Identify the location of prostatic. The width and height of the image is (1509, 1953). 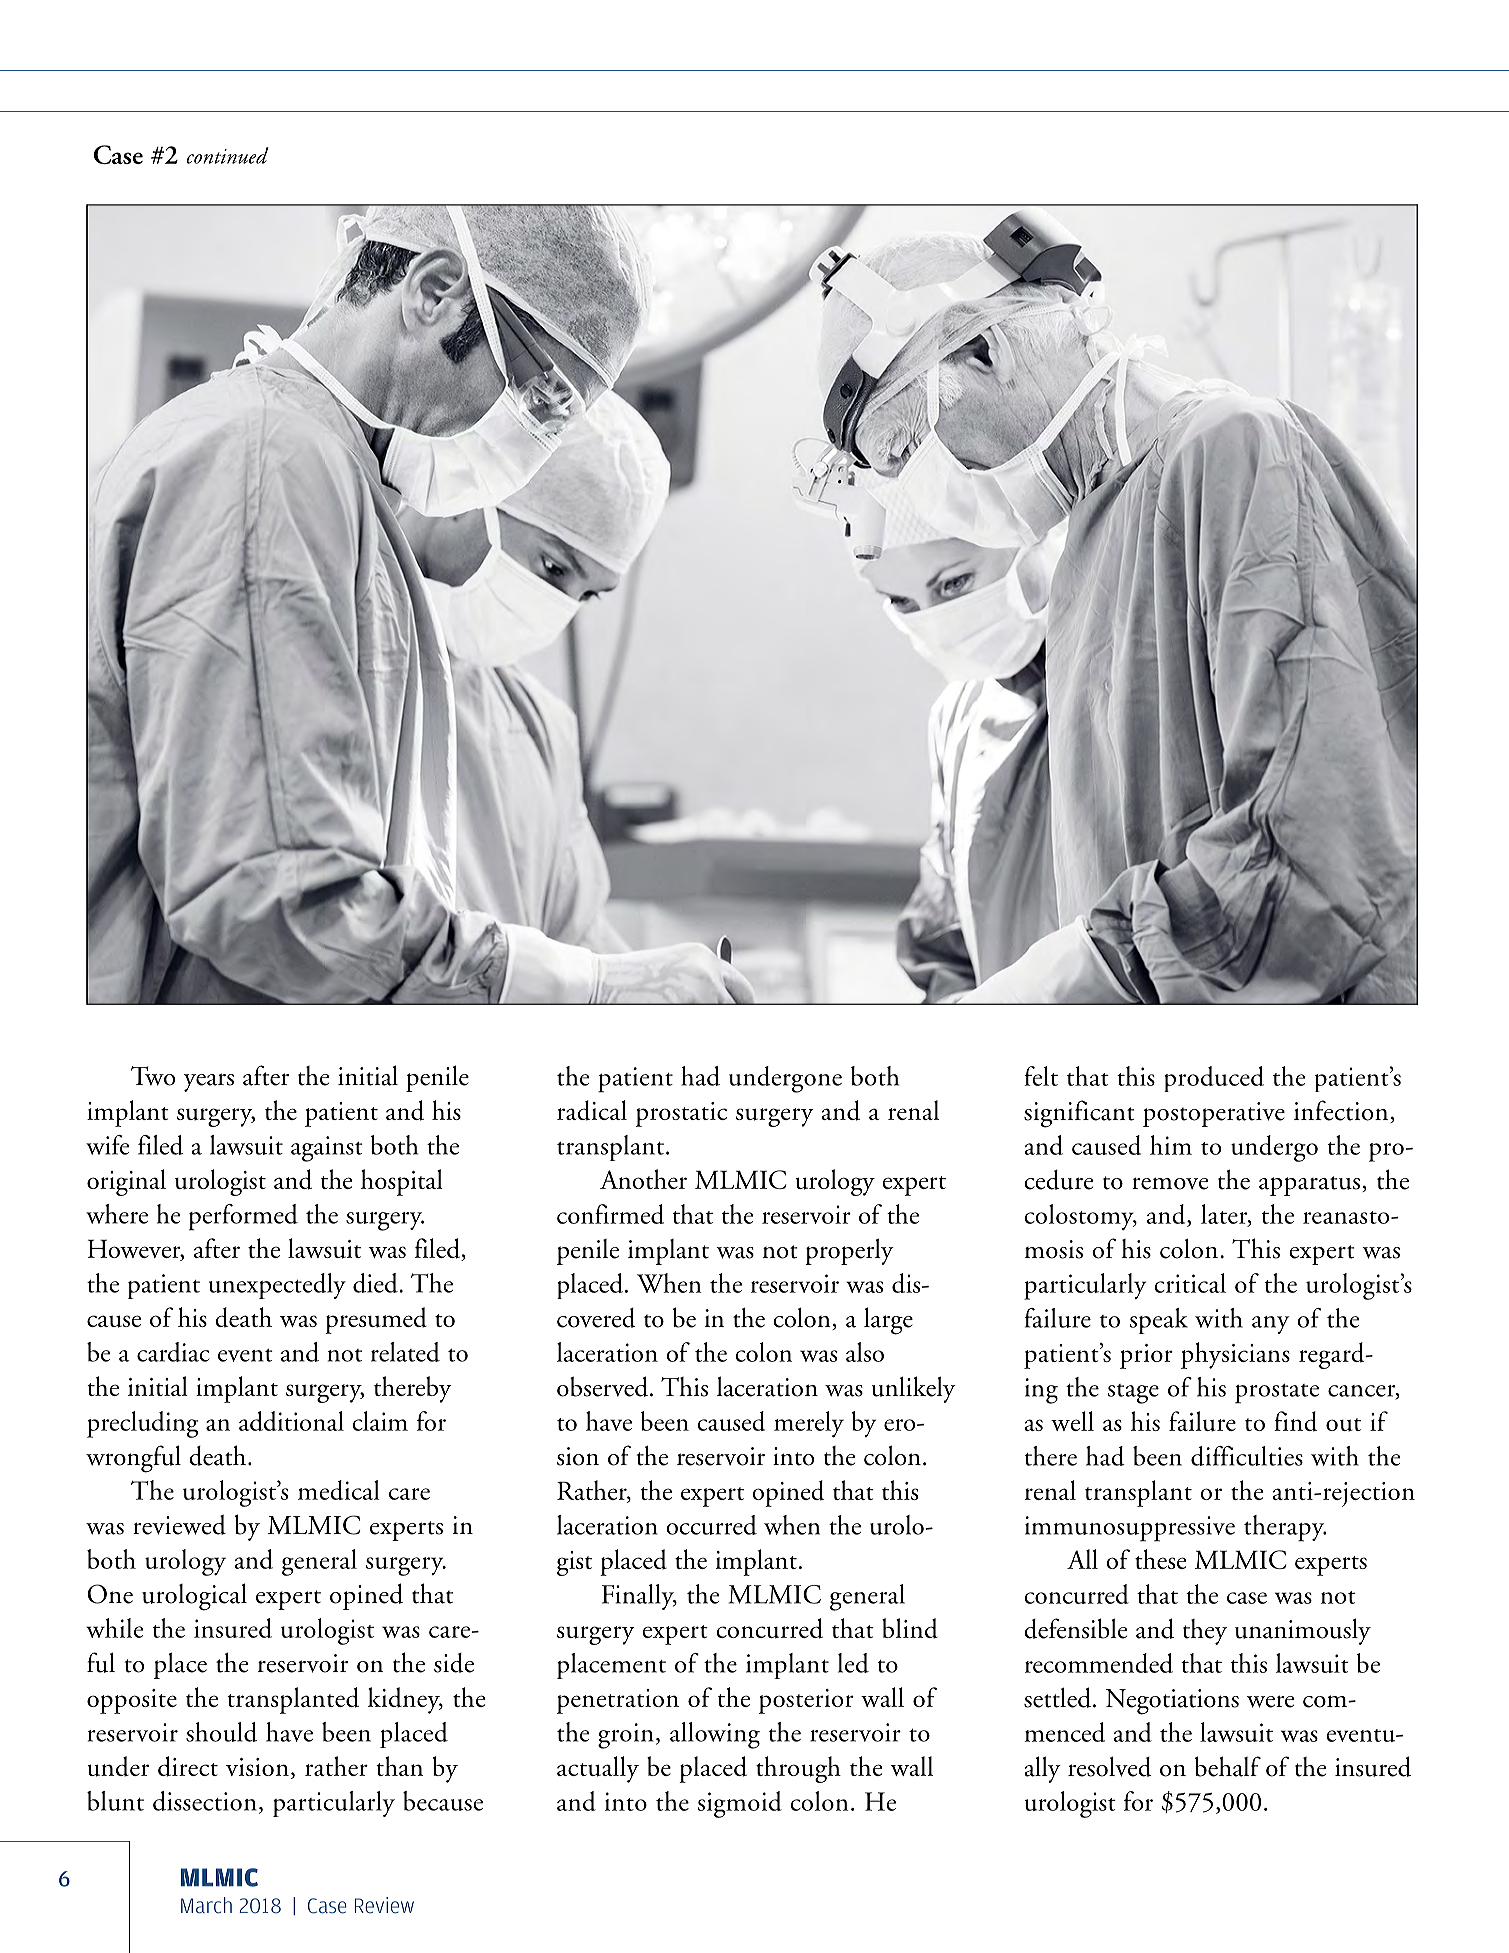
(681, 1114).
